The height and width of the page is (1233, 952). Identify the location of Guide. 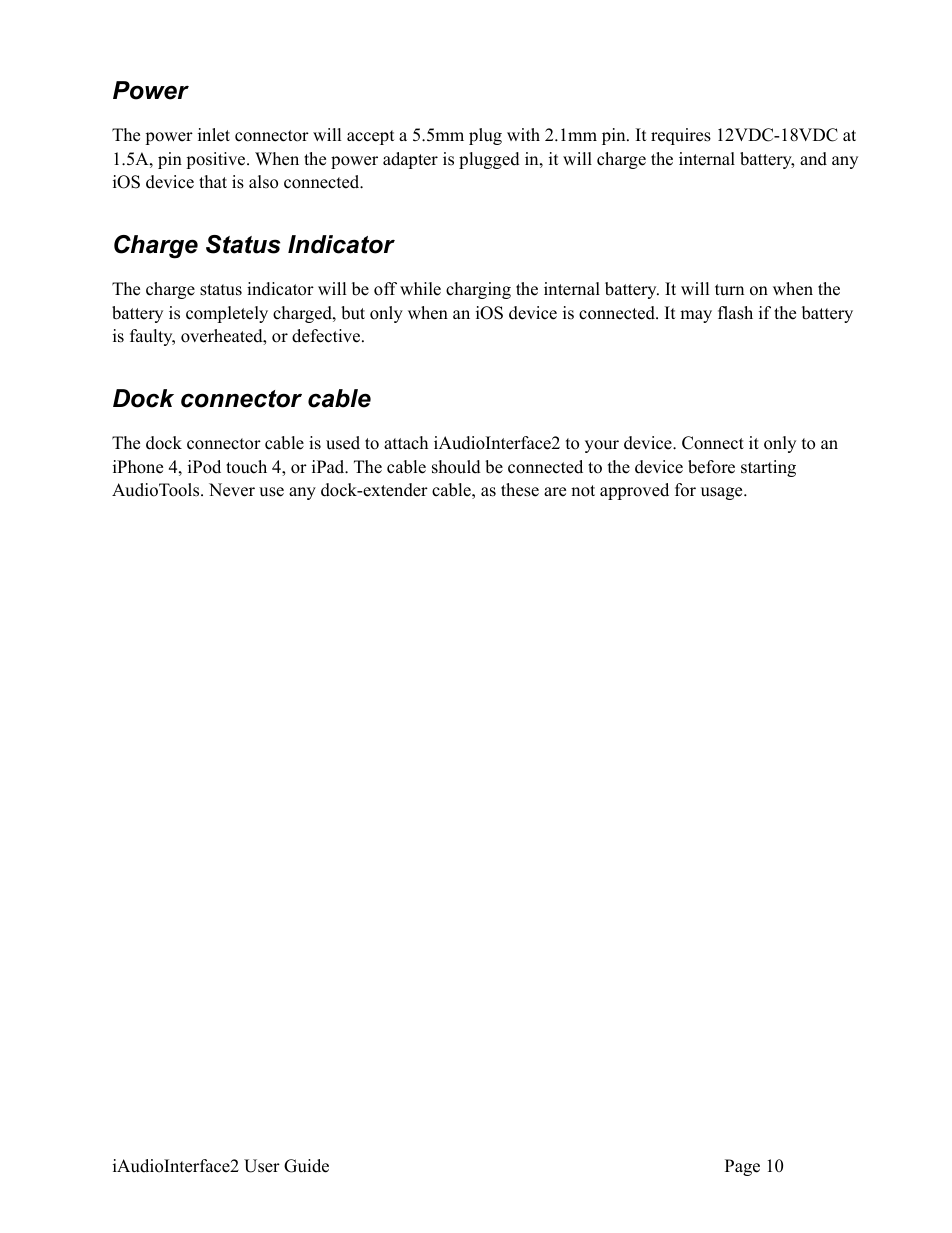
(306, 1166).
